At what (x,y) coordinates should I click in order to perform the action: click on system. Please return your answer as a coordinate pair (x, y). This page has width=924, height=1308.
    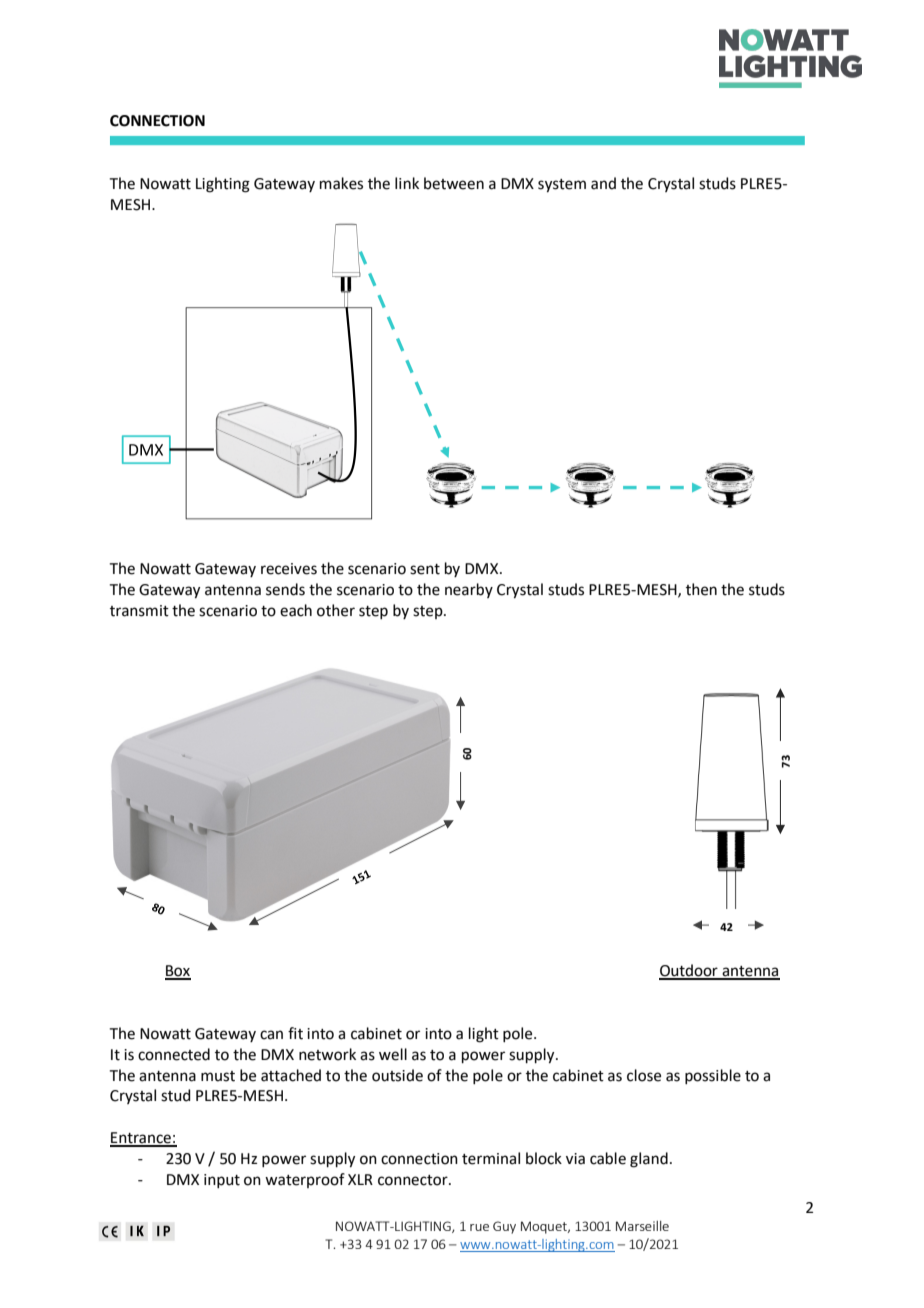
    Looking at the image, I should click on (562, 186).
